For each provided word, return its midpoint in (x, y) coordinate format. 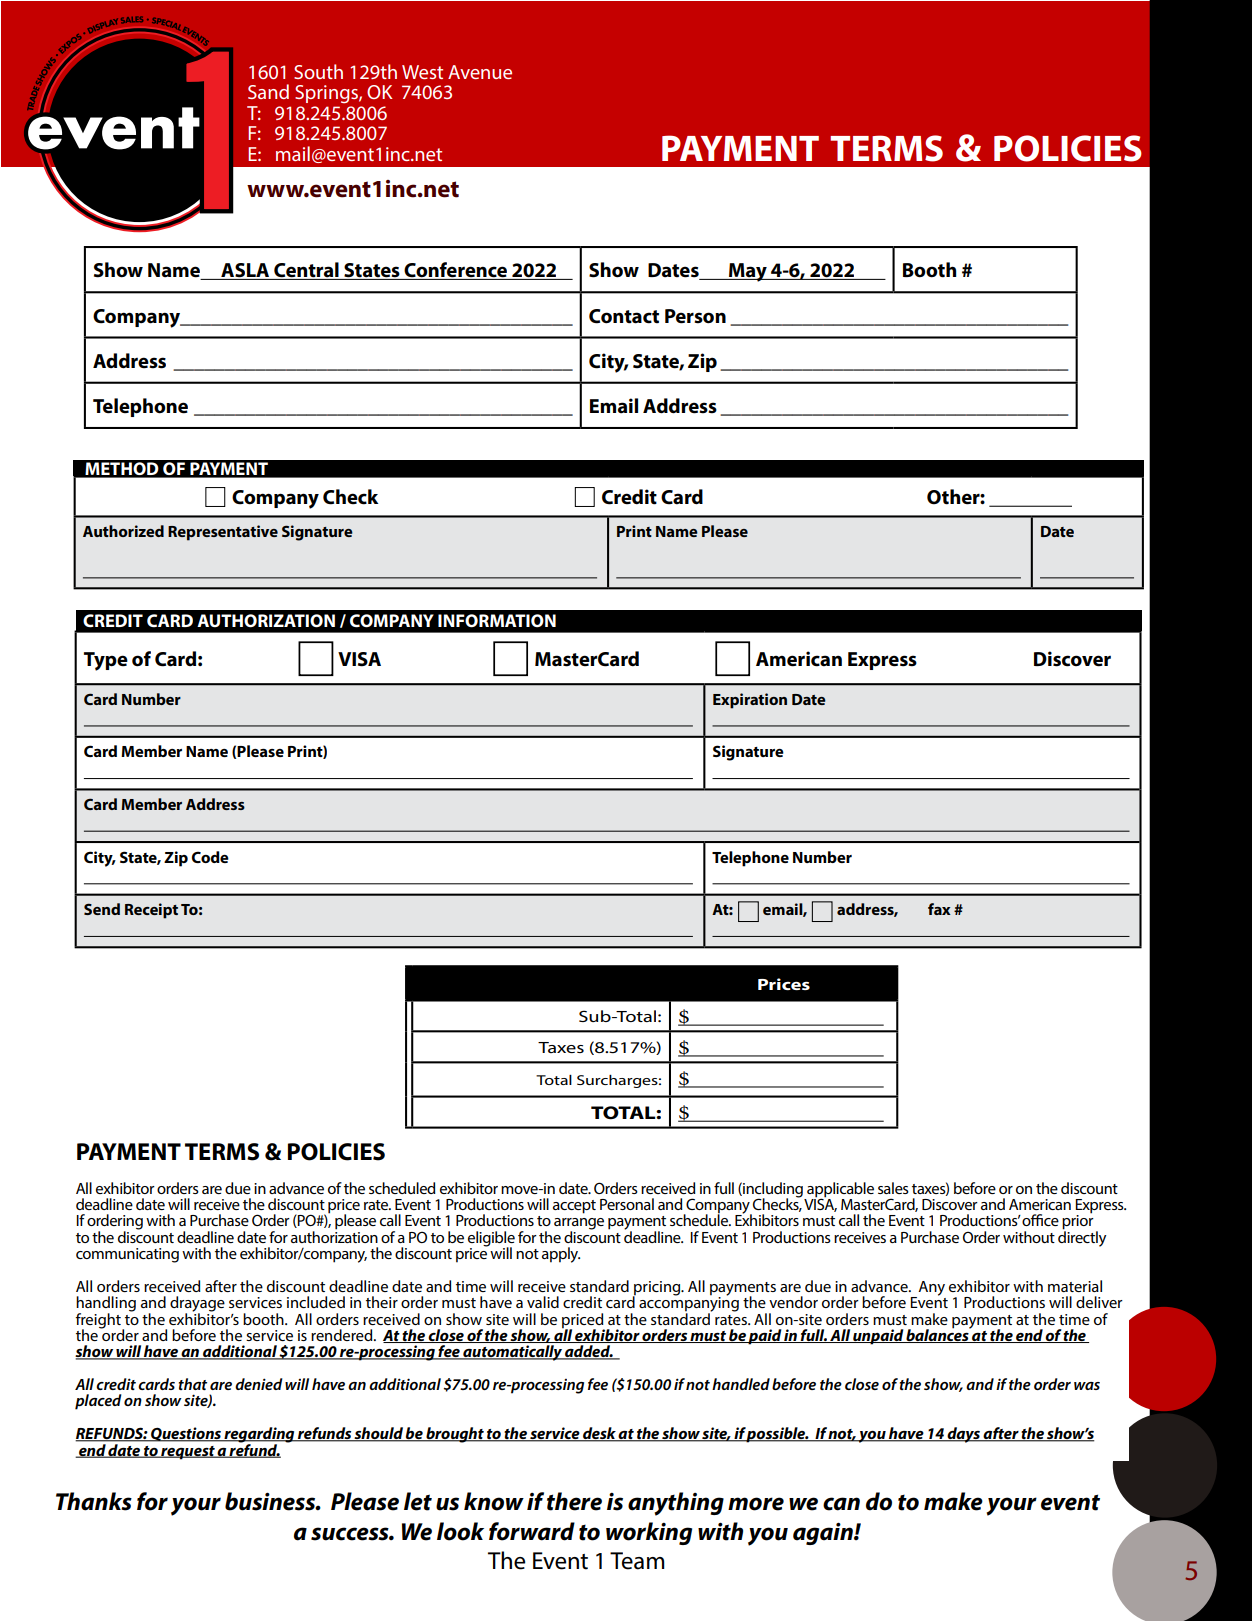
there (574, 1501)
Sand (268, 91)
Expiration (750, 701)
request (188, 1453)
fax (939, 909)
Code (210, 857)
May (748, 272)
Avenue (480, 72)
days (964, 1435)
